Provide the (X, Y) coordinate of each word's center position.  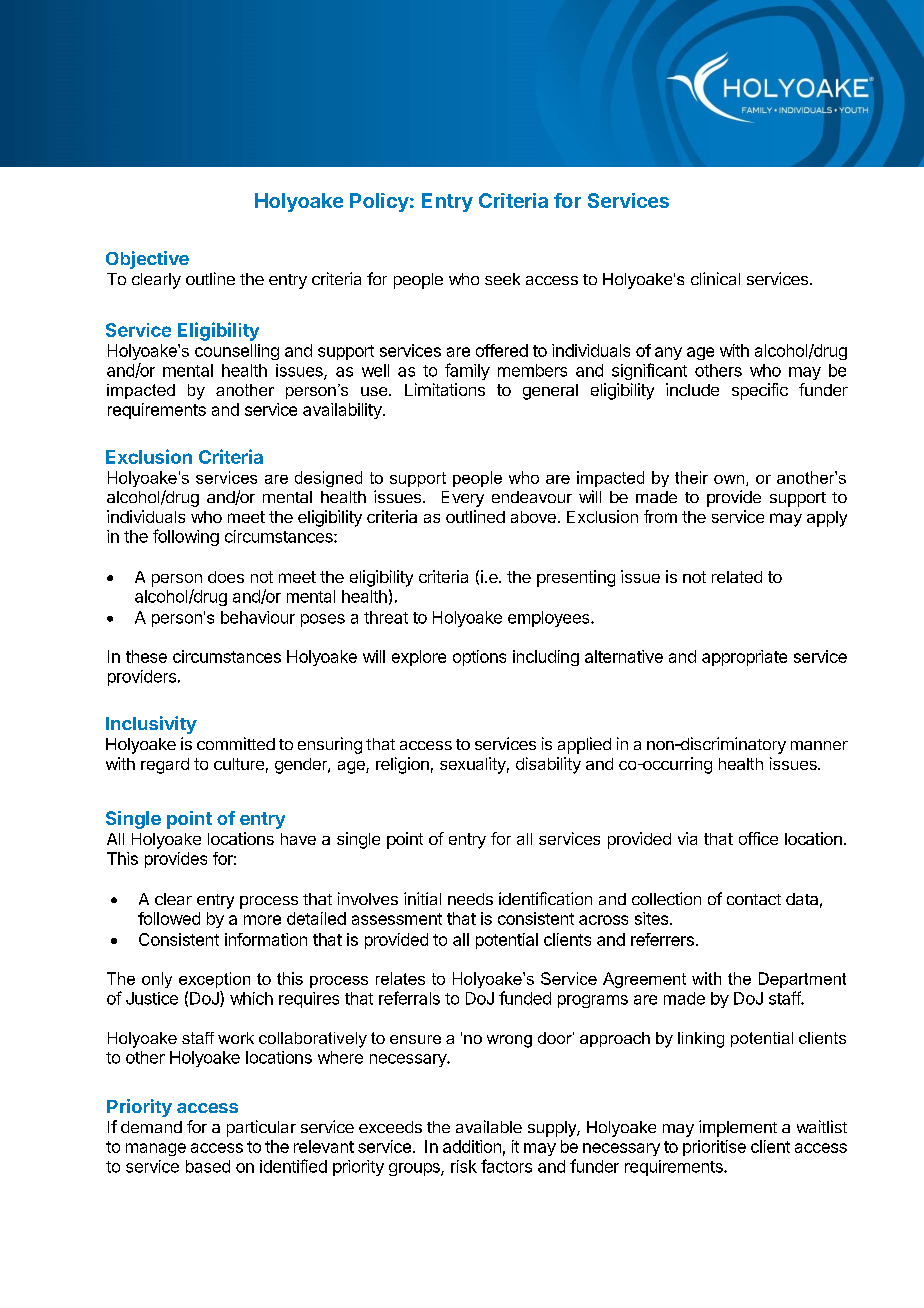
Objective (147, 260)
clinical (715, 278)
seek (502, 279)
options (479, 658)
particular (261, 1128)
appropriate (744, 658)
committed (236, 743)
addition (472, 1146)
